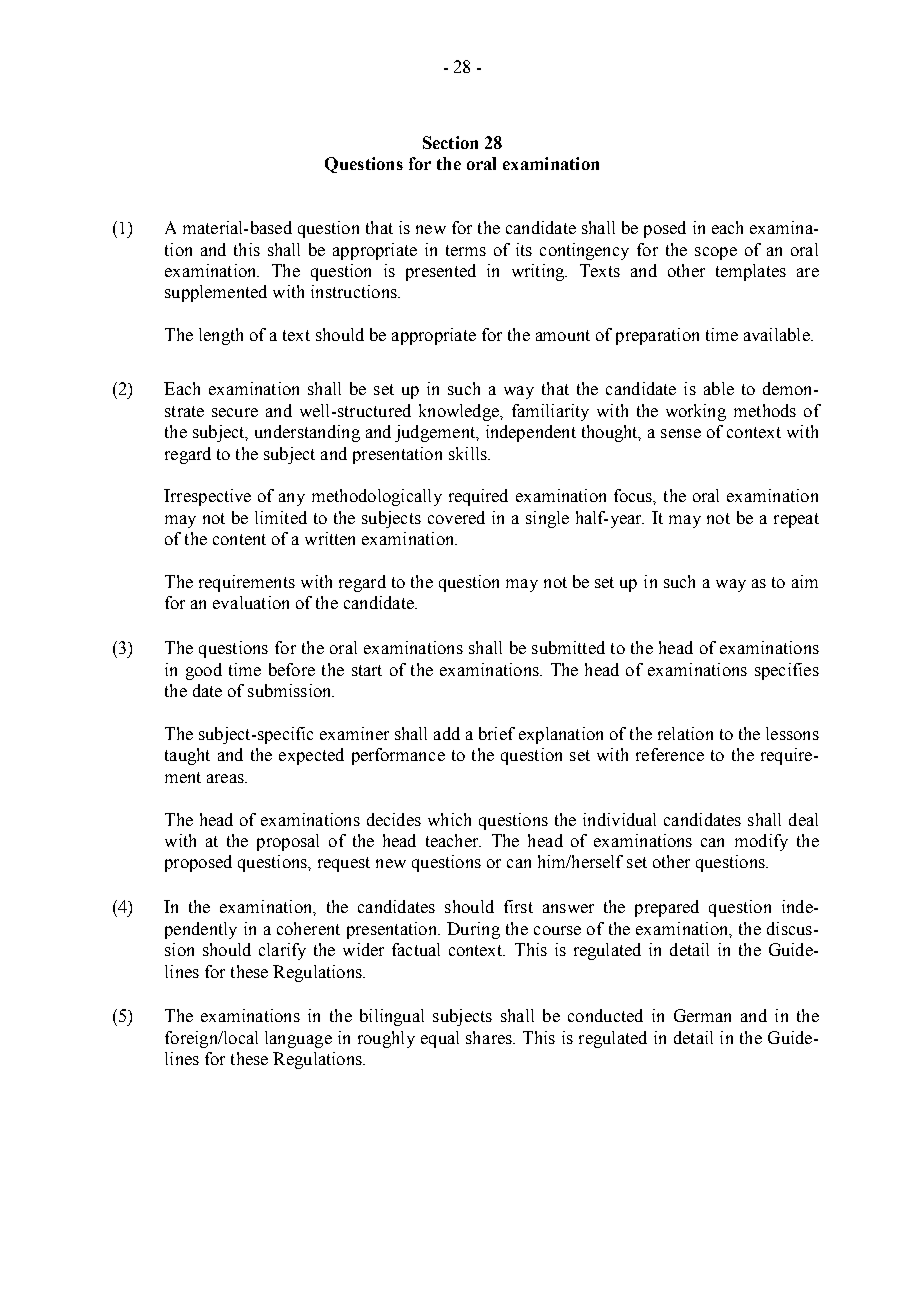  What do you see at coordinates (298, 1039) in the page?
I see `language` at bounding box center [298, 1039].
